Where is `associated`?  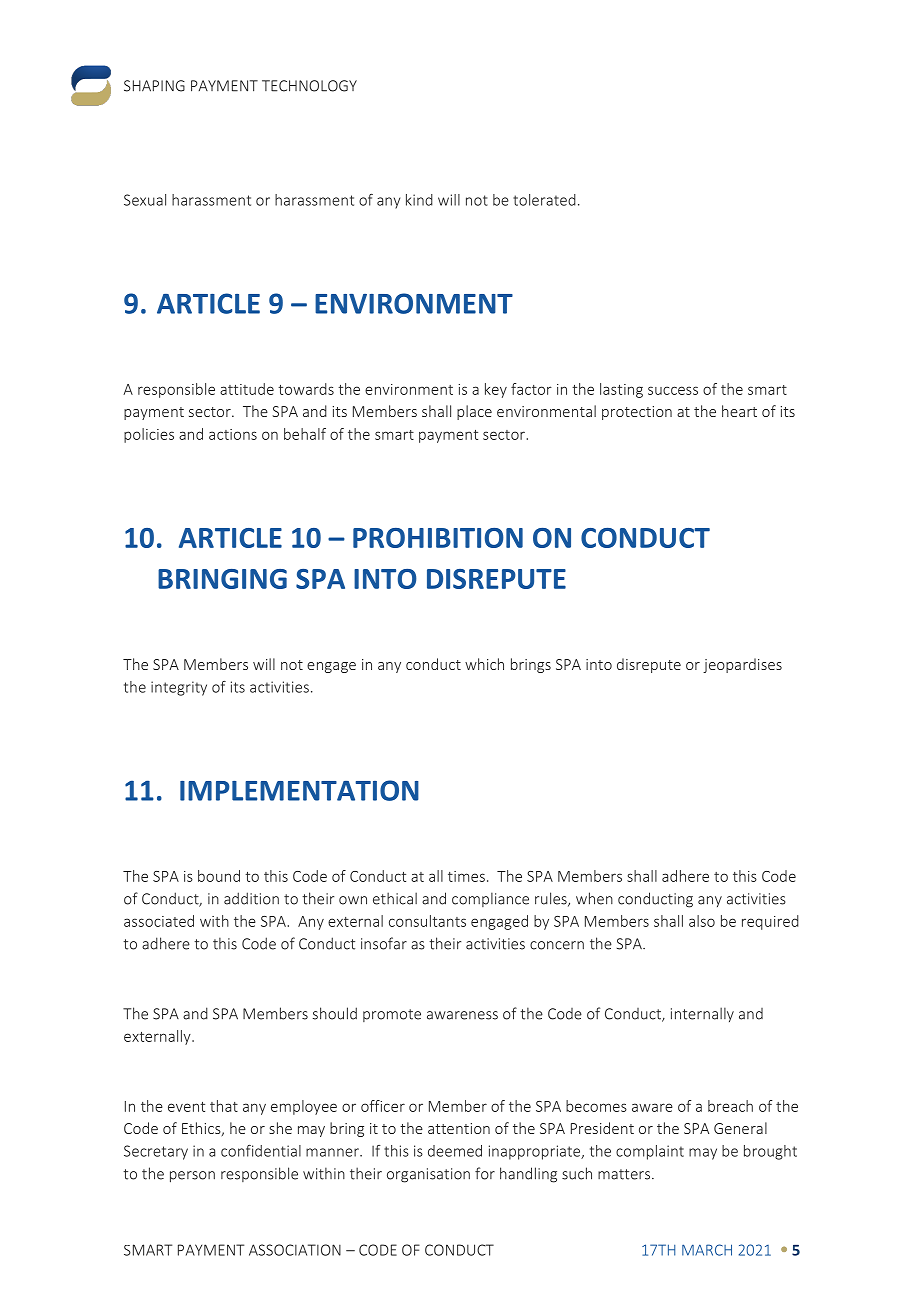
associated is located at coordinates (159, 921).
